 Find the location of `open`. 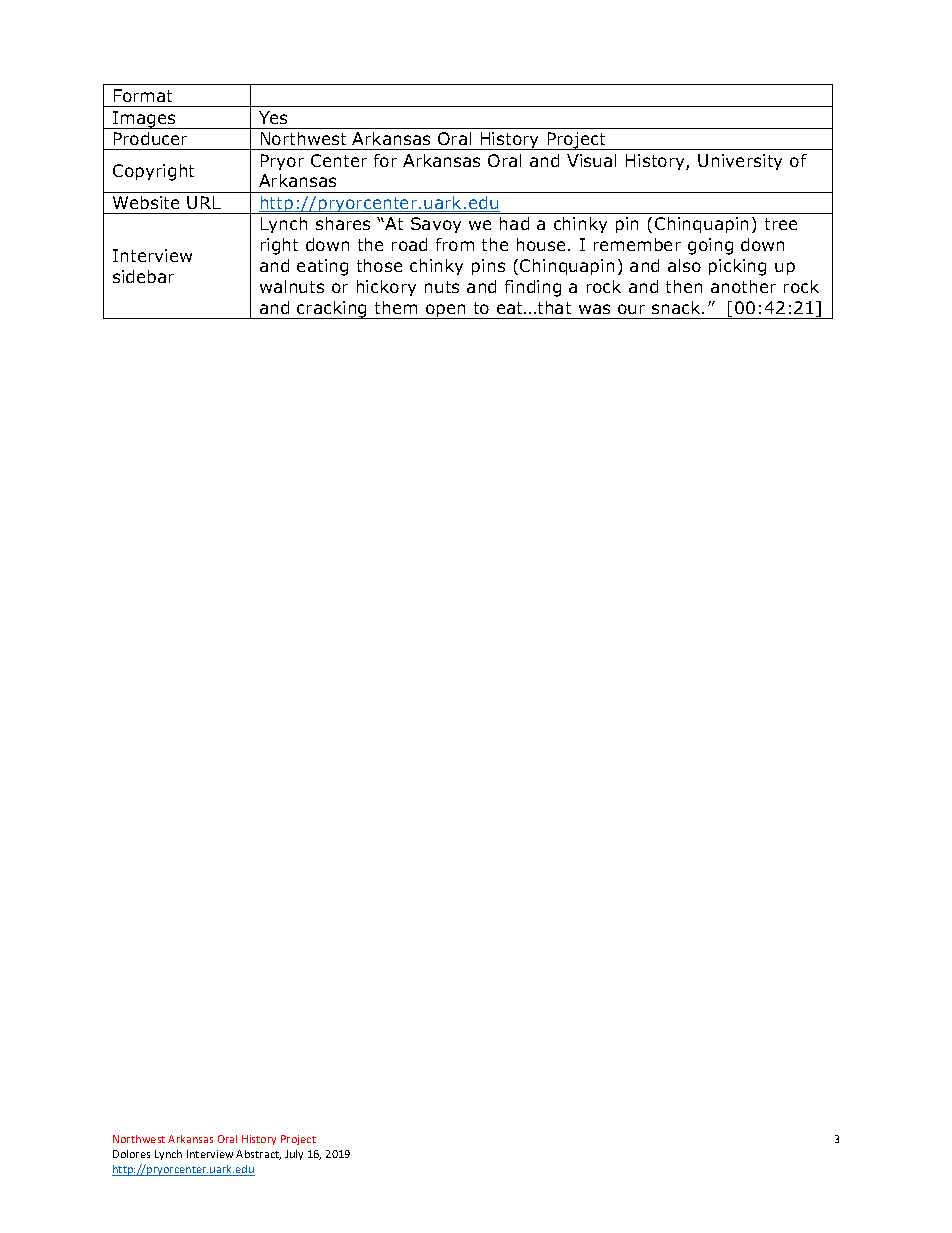

open is located at coordinates (445, 311).
